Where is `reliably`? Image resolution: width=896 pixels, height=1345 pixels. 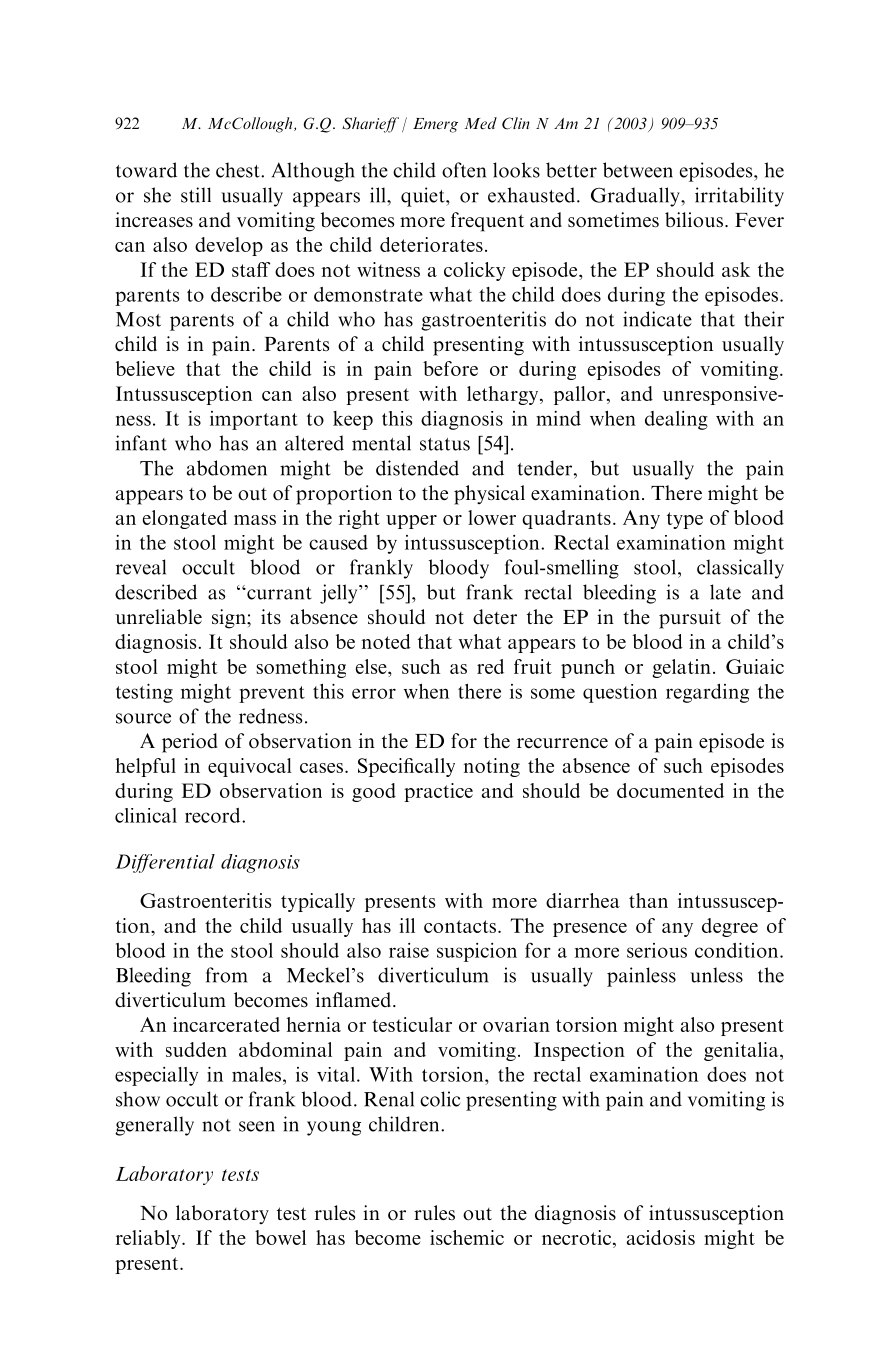
reliably is located at coordinates (149, 1239).
